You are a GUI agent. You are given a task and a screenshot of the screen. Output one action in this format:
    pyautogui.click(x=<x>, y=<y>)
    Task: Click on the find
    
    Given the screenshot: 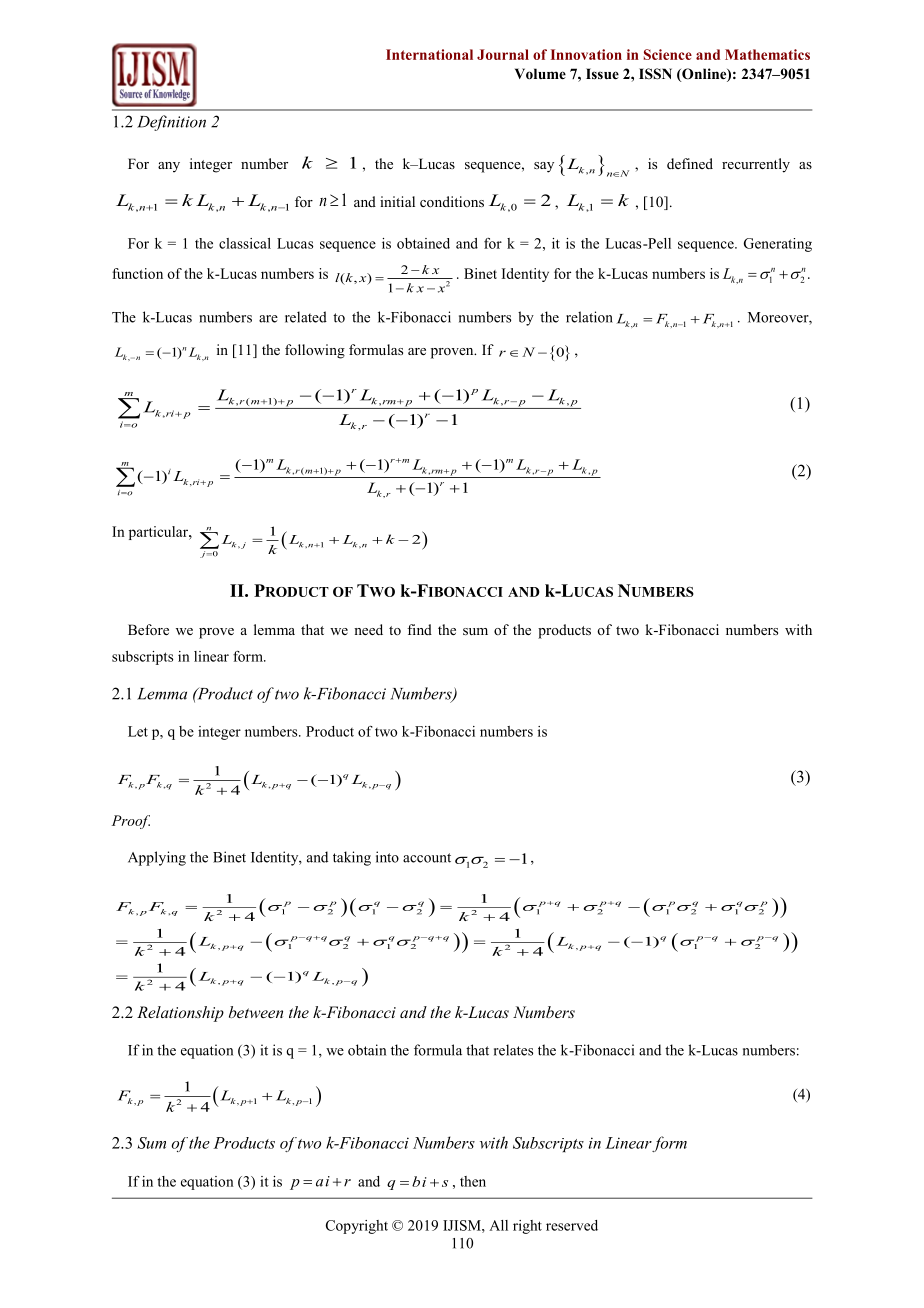 What is the action you would take?
    pyautogui.click(x=419, y=629)
